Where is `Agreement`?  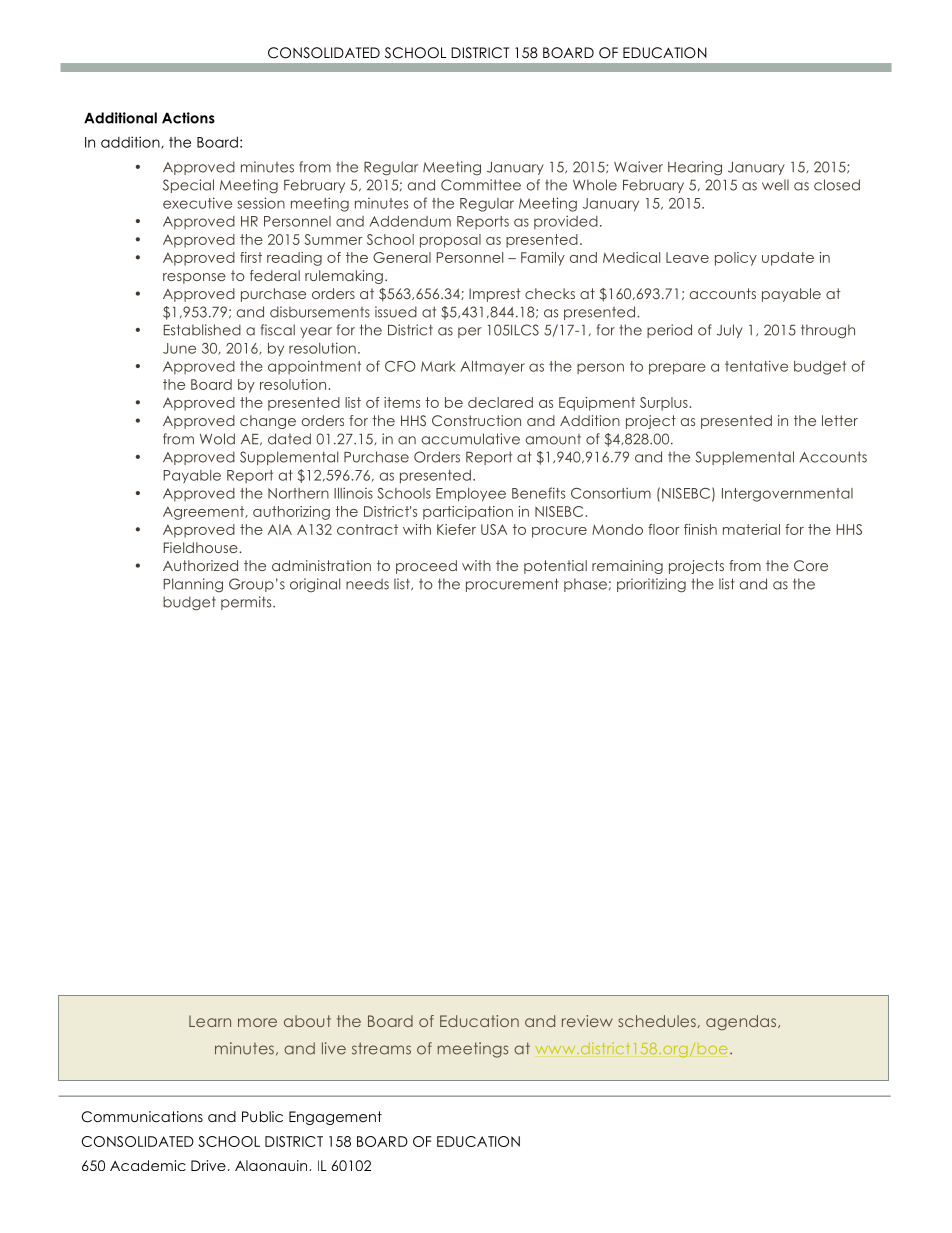 Agreement is located at coordinates (204, 513).
